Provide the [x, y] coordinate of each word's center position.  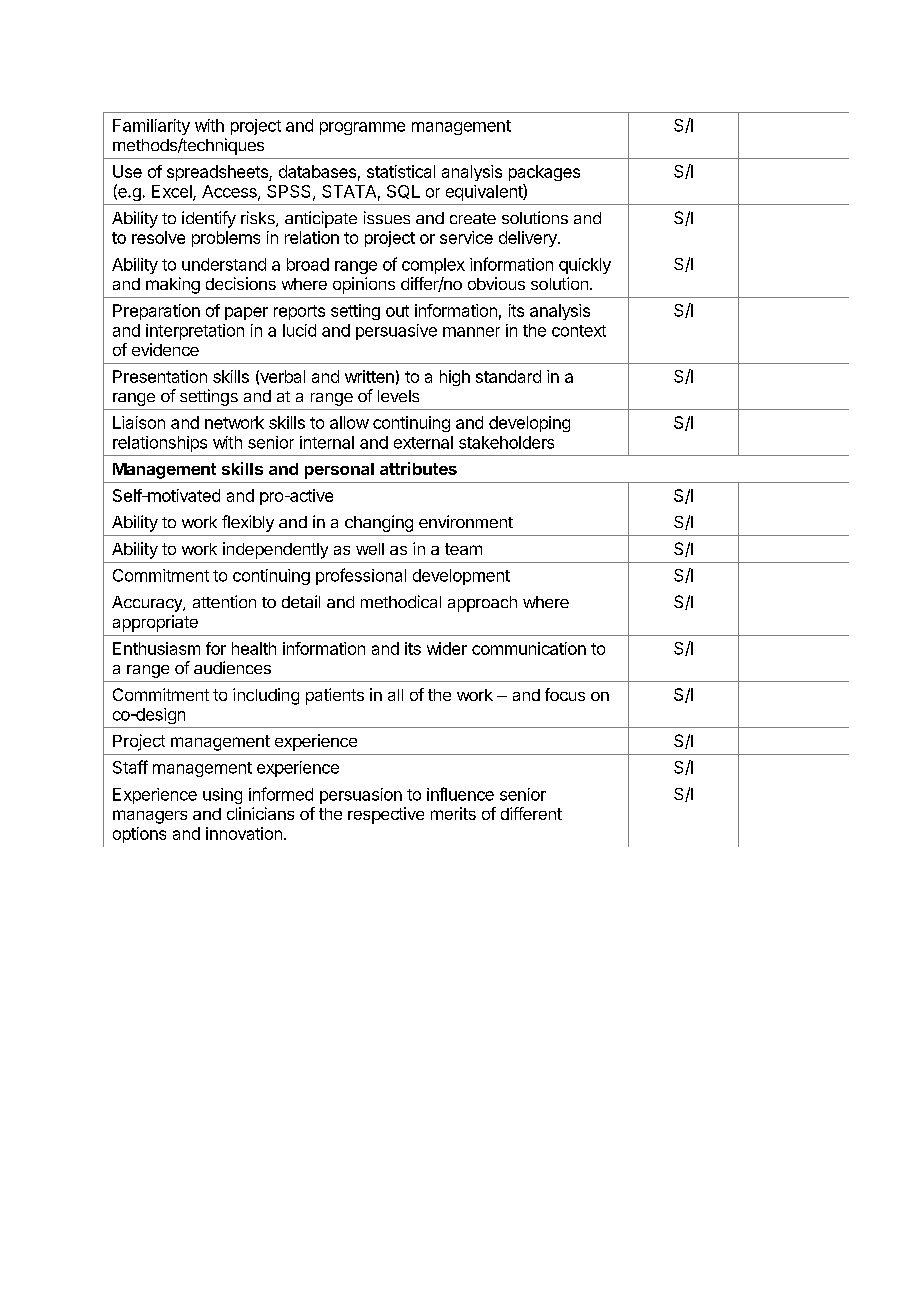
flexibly [248, 523]
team [463, 549]
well [370, 549]
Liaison [139, 422]
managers [150, 817]
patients [335, 696]
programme [362, 128]
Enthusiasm [156, 648]
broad [308, 264]
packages [544, 173]
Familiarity [151, 127]
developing [529, 424]
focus [565, 694]
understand [224, 264]
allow [349, 422]
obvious [496, 283]
